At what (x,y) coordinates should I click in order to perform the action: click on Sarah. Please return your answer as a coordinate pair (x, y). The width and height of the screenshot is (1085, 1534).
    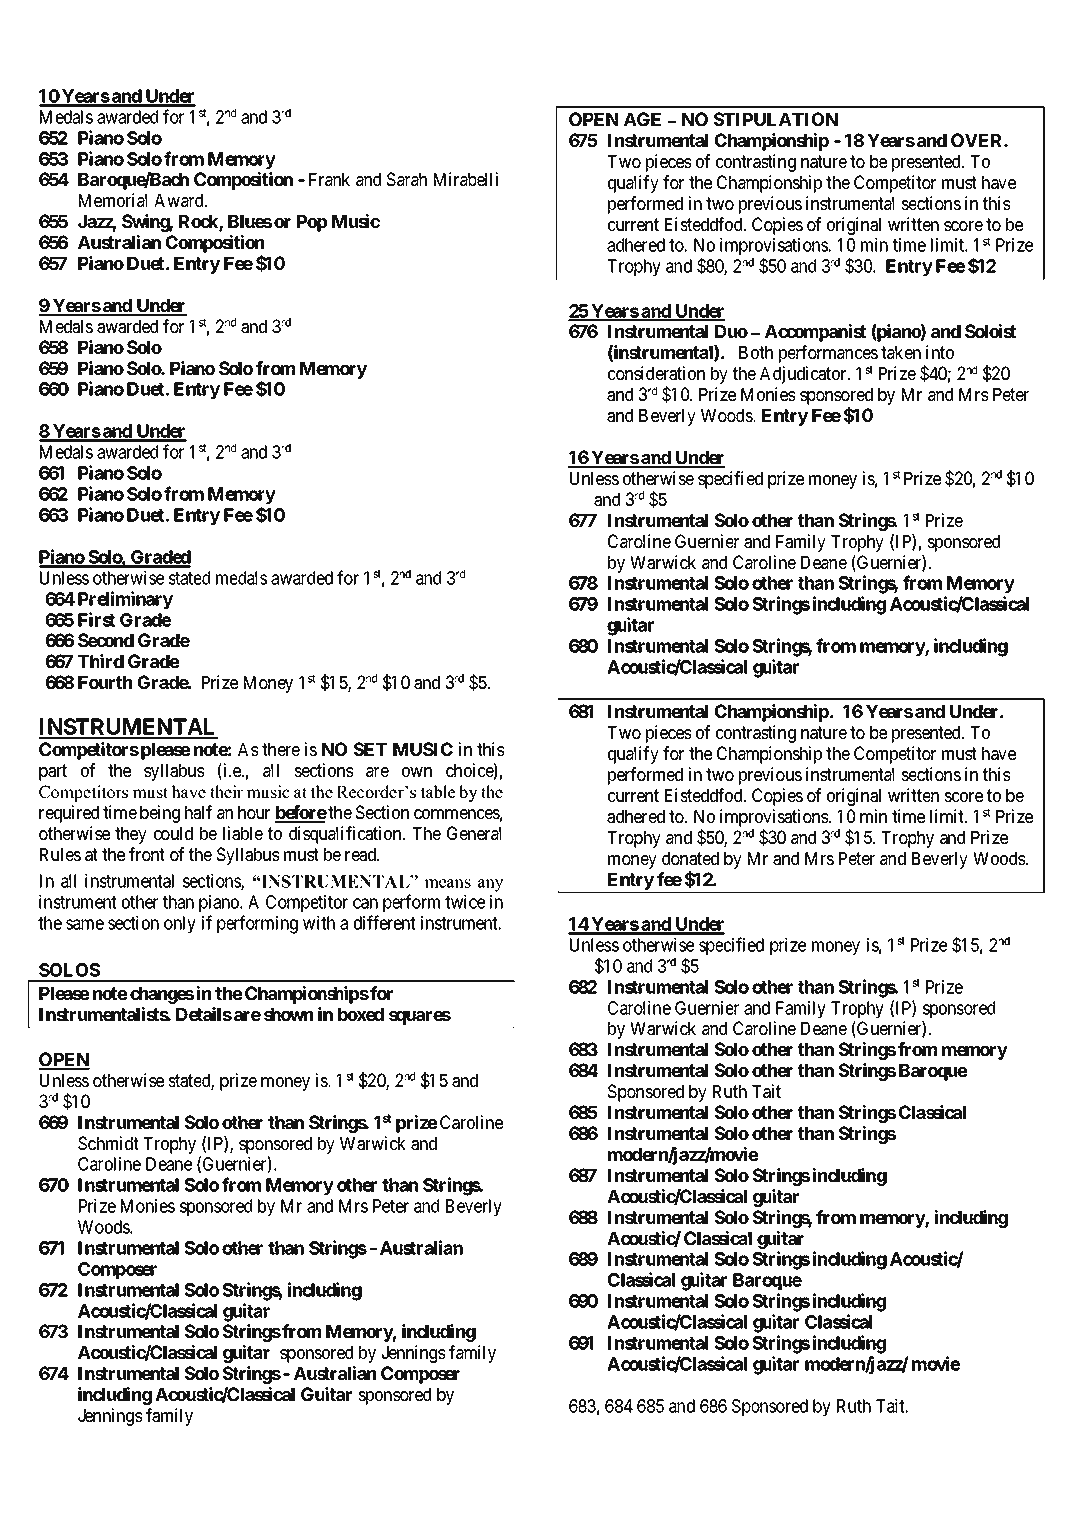
    Looking at the image, I should click on (407, 179).
